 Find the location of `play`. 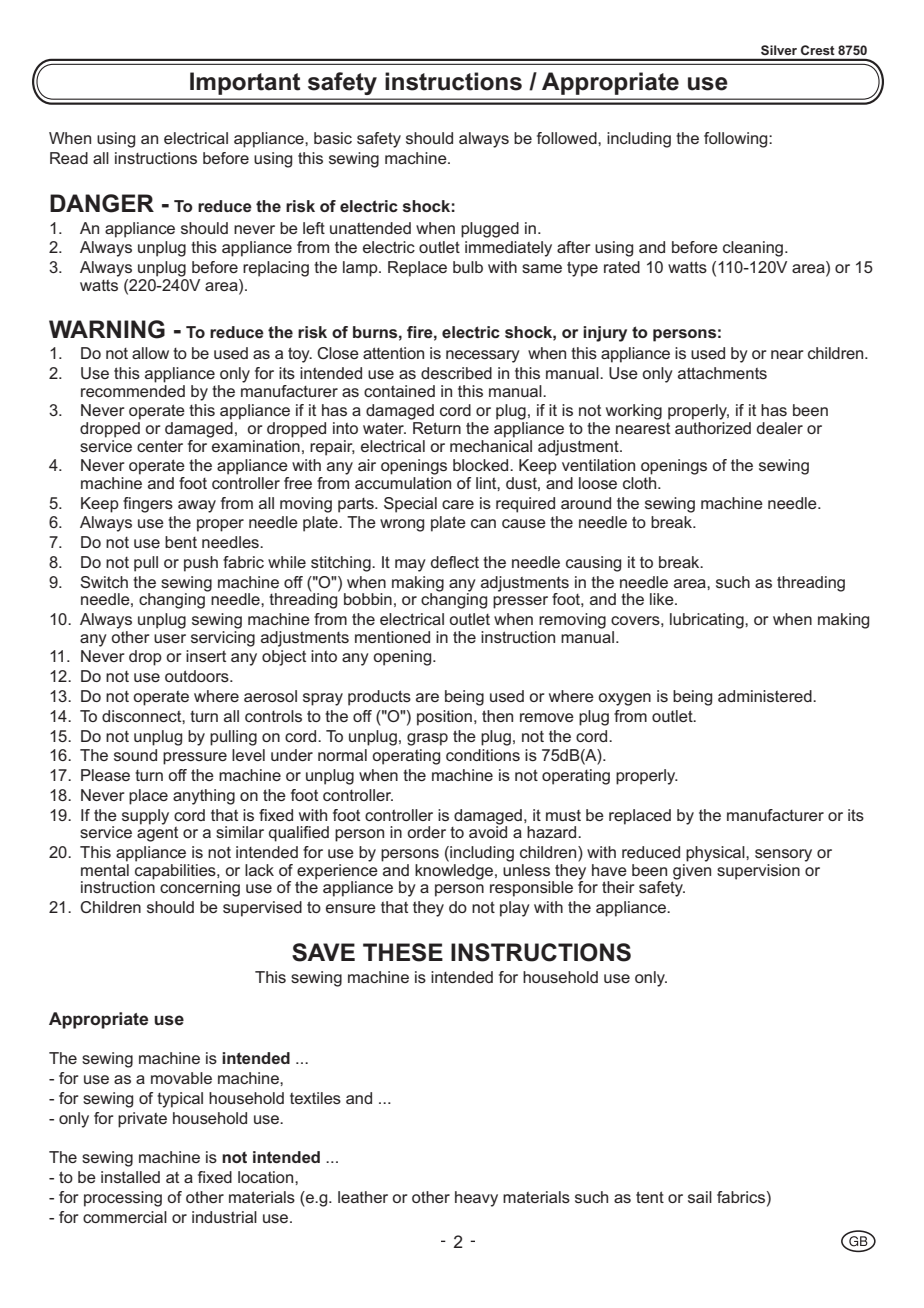

play is located at coordinates (515, 909).
